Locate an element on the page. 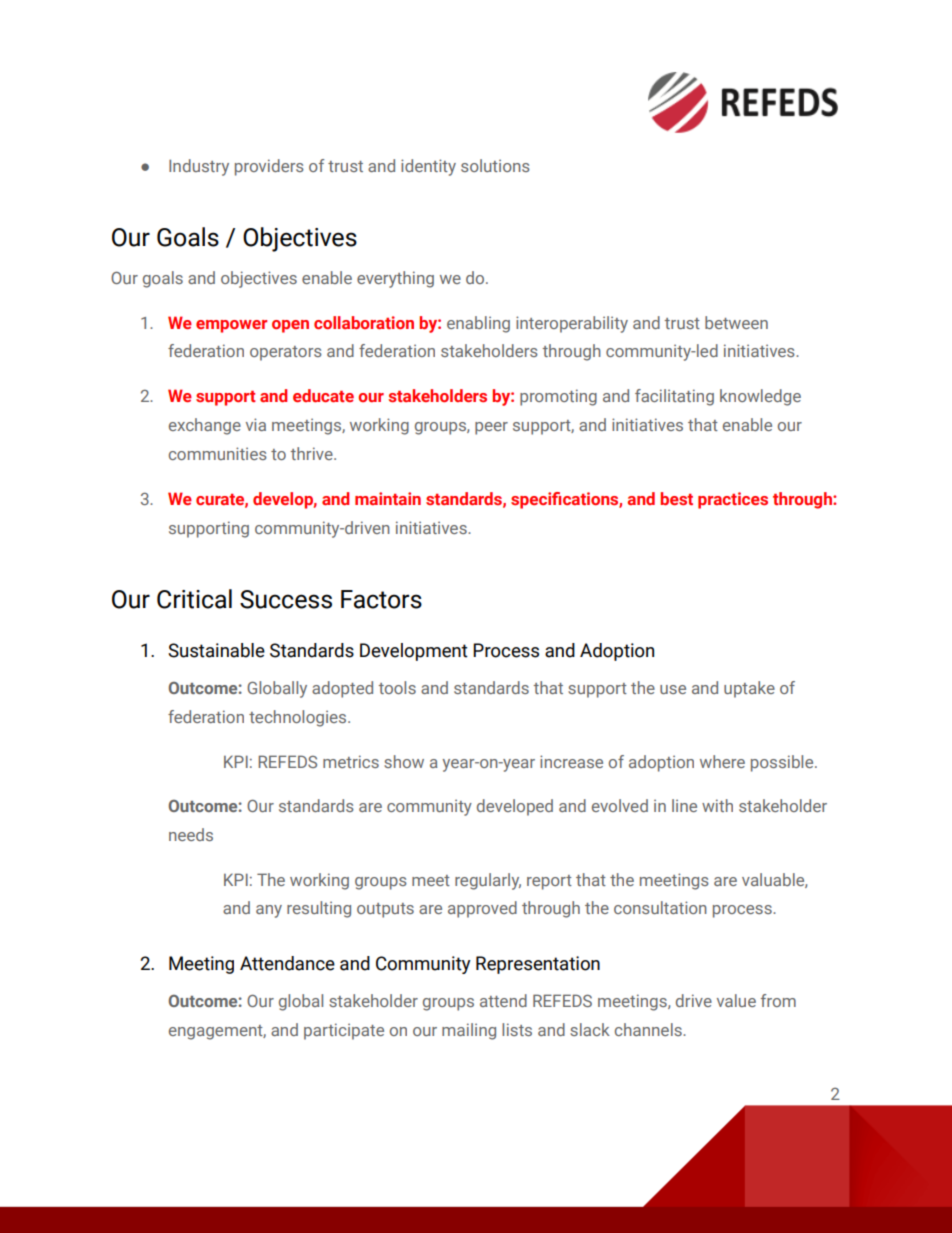 This image has height=1233, width=952. facilitating is located at coordinates (674, 397).
